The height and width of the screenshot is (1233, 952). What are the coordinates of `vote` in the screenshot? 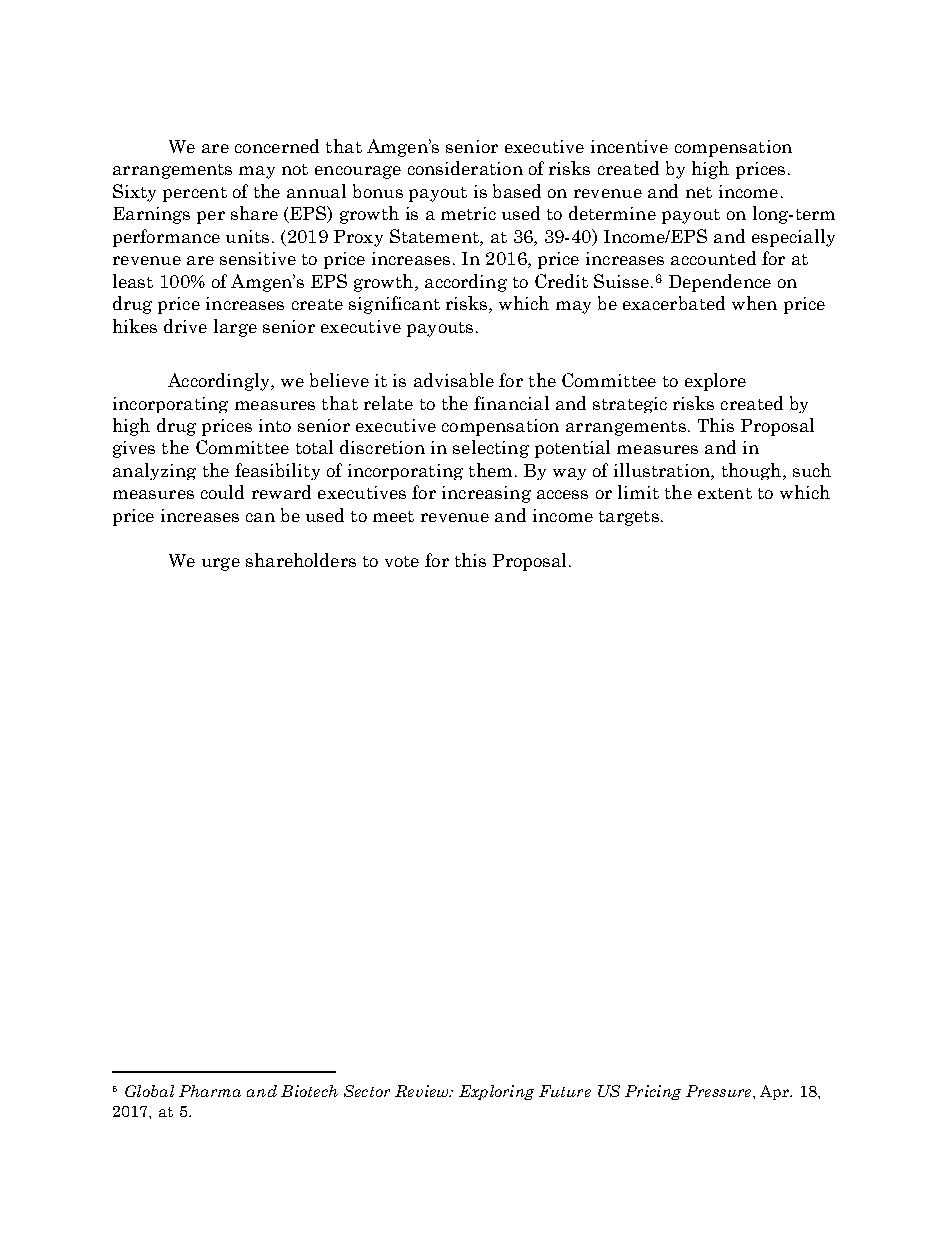 It's located at (402, 561).
